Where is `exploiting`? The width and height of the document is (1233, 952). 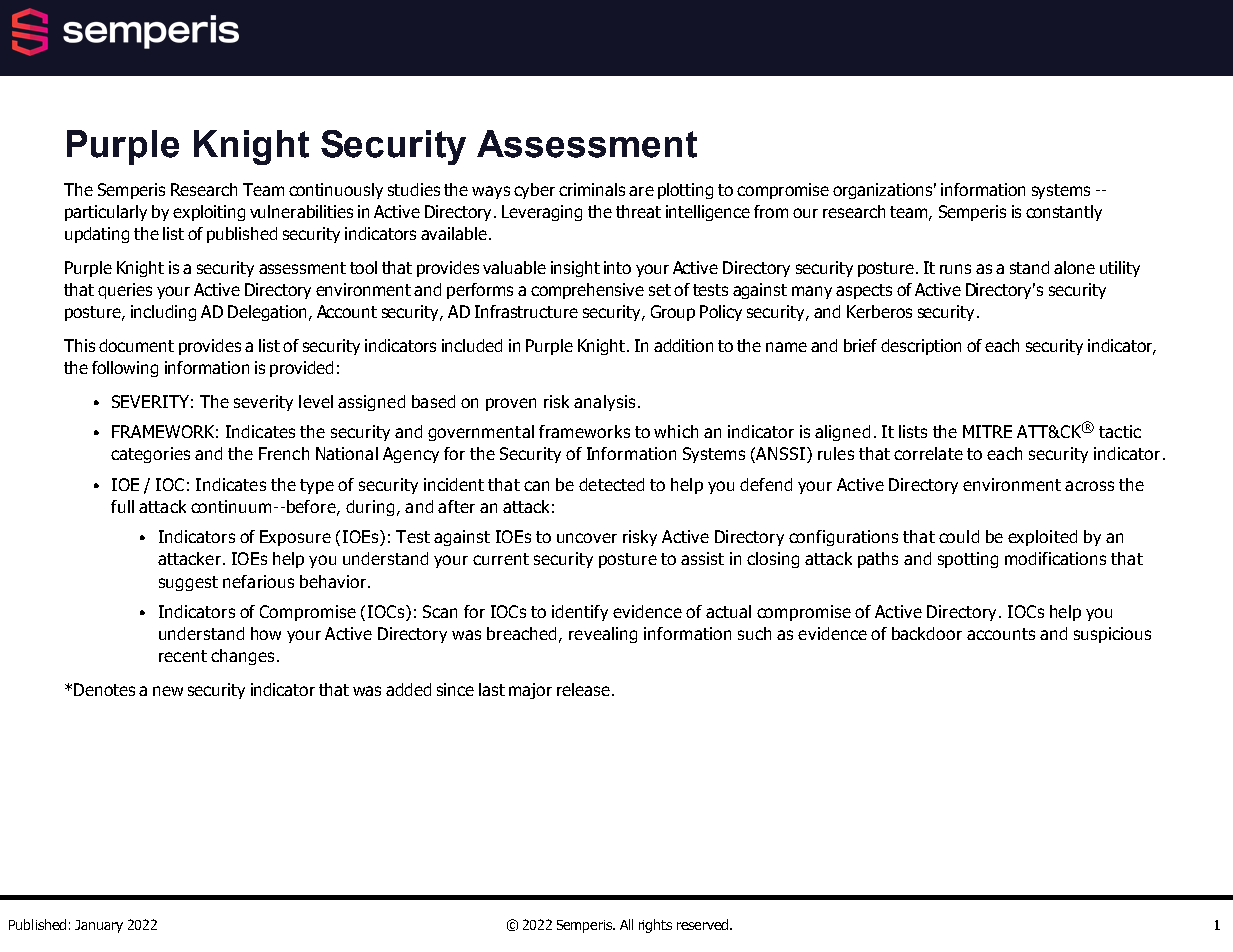 exploiting is located at coordinates (209, 213).
